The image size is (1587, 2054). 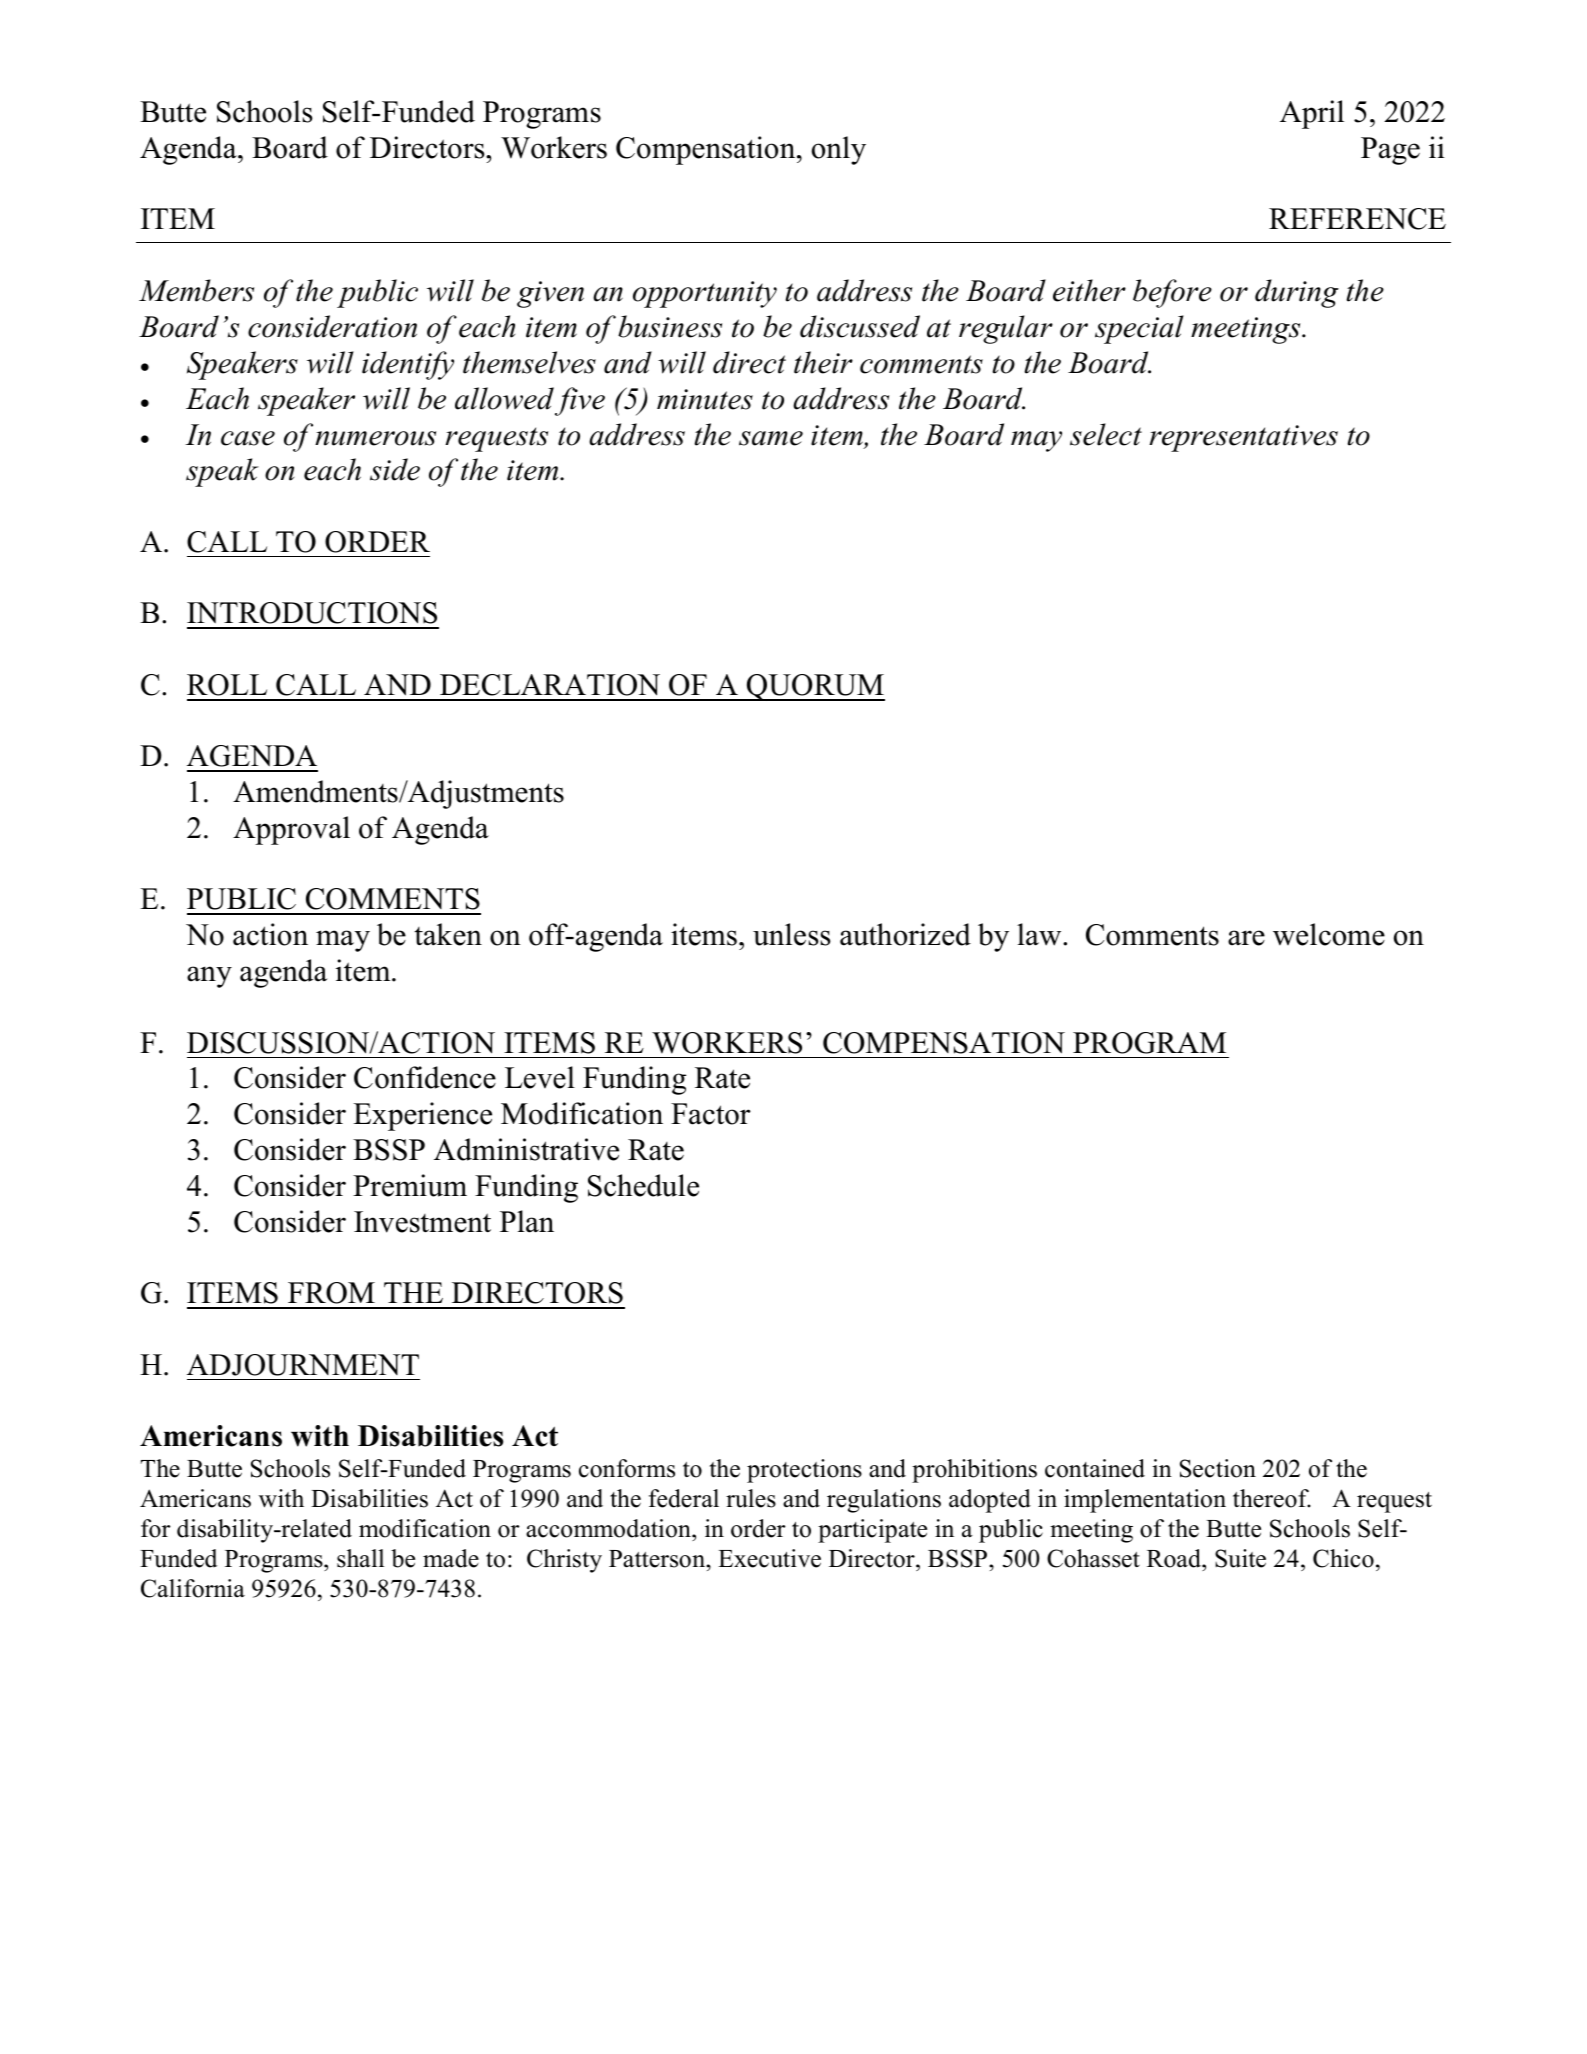 I want to click on QUORUM, so click(x=815, y=687).
